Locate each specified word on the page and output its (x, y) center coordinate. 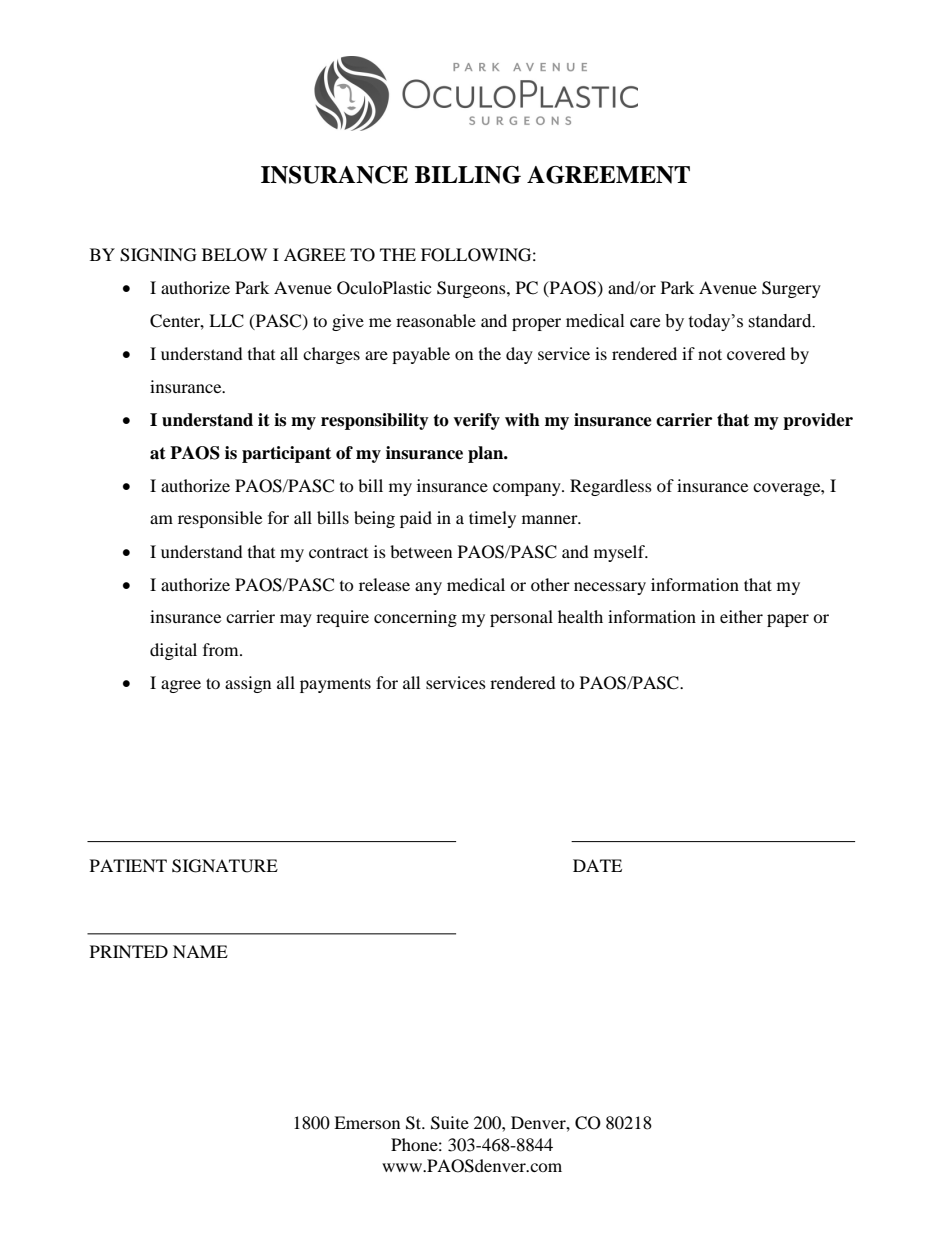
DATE (597, 865)
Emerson (367, 1122)
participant (286, 454)
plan (487, 454)
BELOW (234, 255)
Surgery (791, 289)
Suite (450, 1123)
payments (335, 685)
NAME (200, 951)
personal (521, 618)
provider (818, 421)
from (222, 649)
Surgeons (472, 289)
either (741, 616)
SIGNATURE (225, 866)
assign (248, 684)
